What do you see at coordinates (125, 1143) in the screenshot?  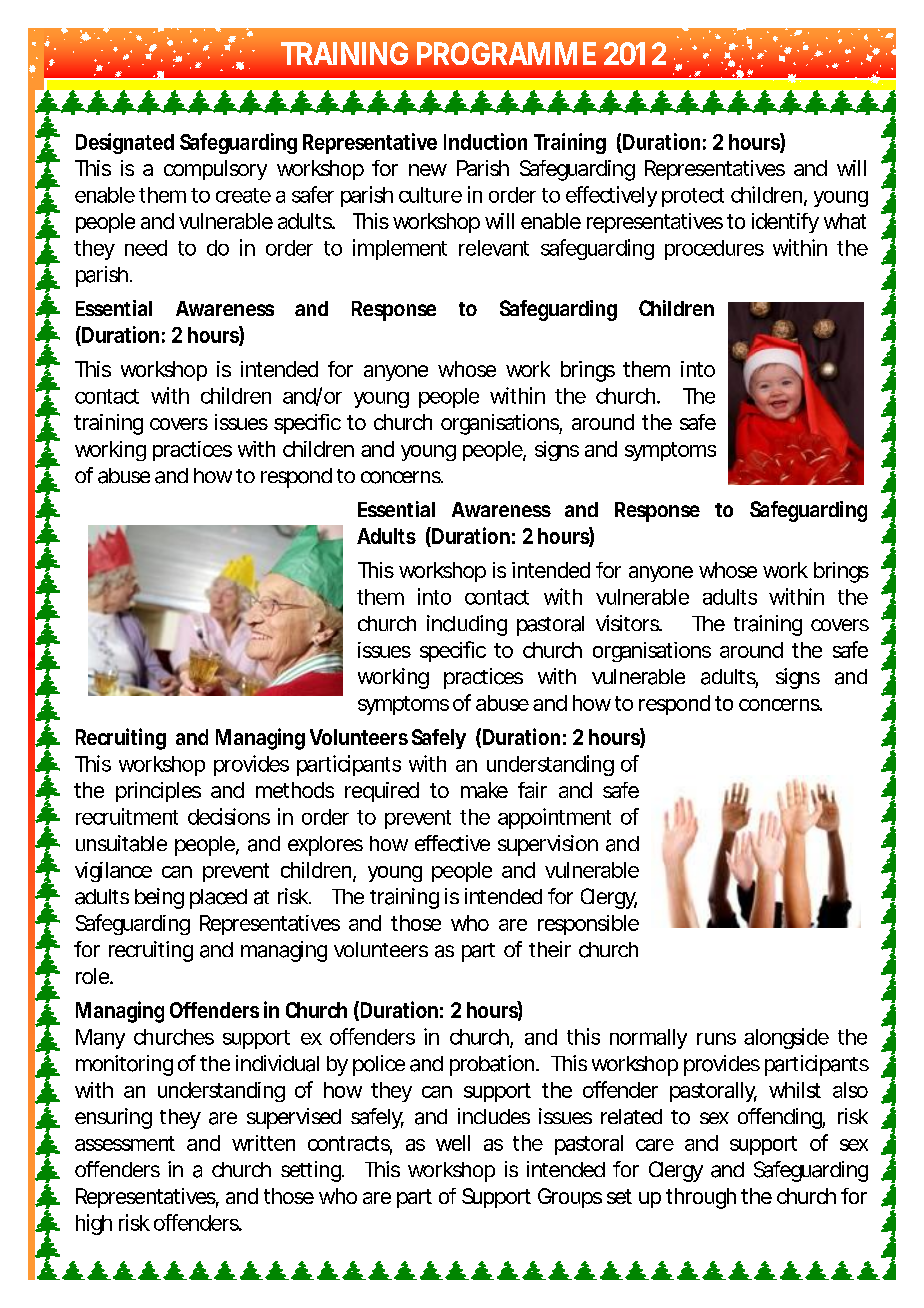 I see `assessment` at bounding box center [125, 1143].
